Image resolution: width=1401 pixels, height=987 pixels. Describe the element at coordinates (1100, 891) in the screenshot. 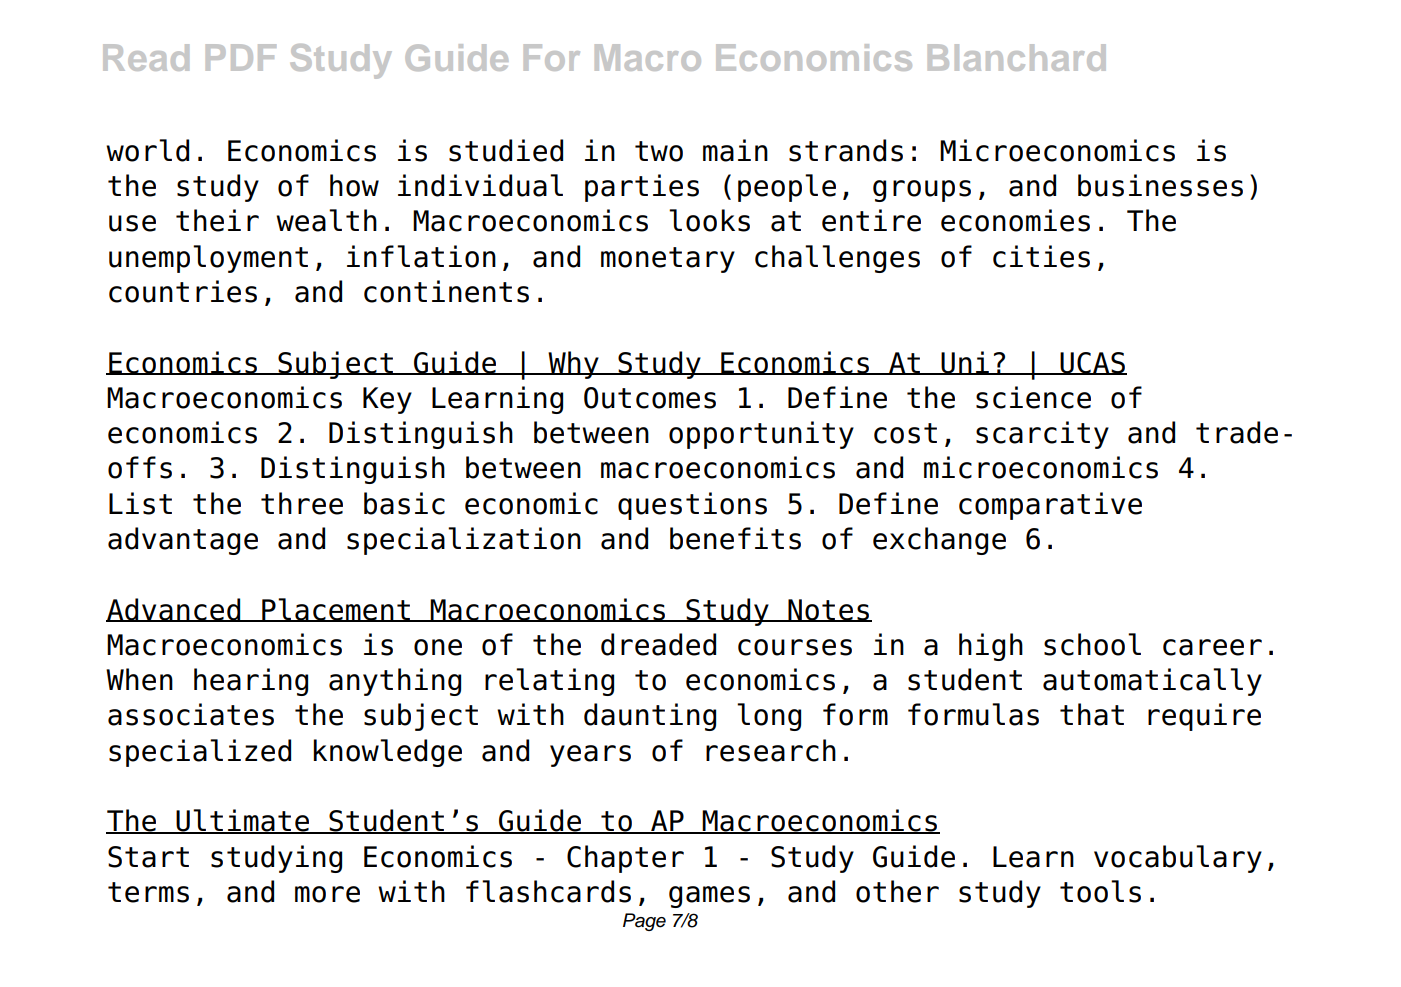

I see `tools` at that location.
